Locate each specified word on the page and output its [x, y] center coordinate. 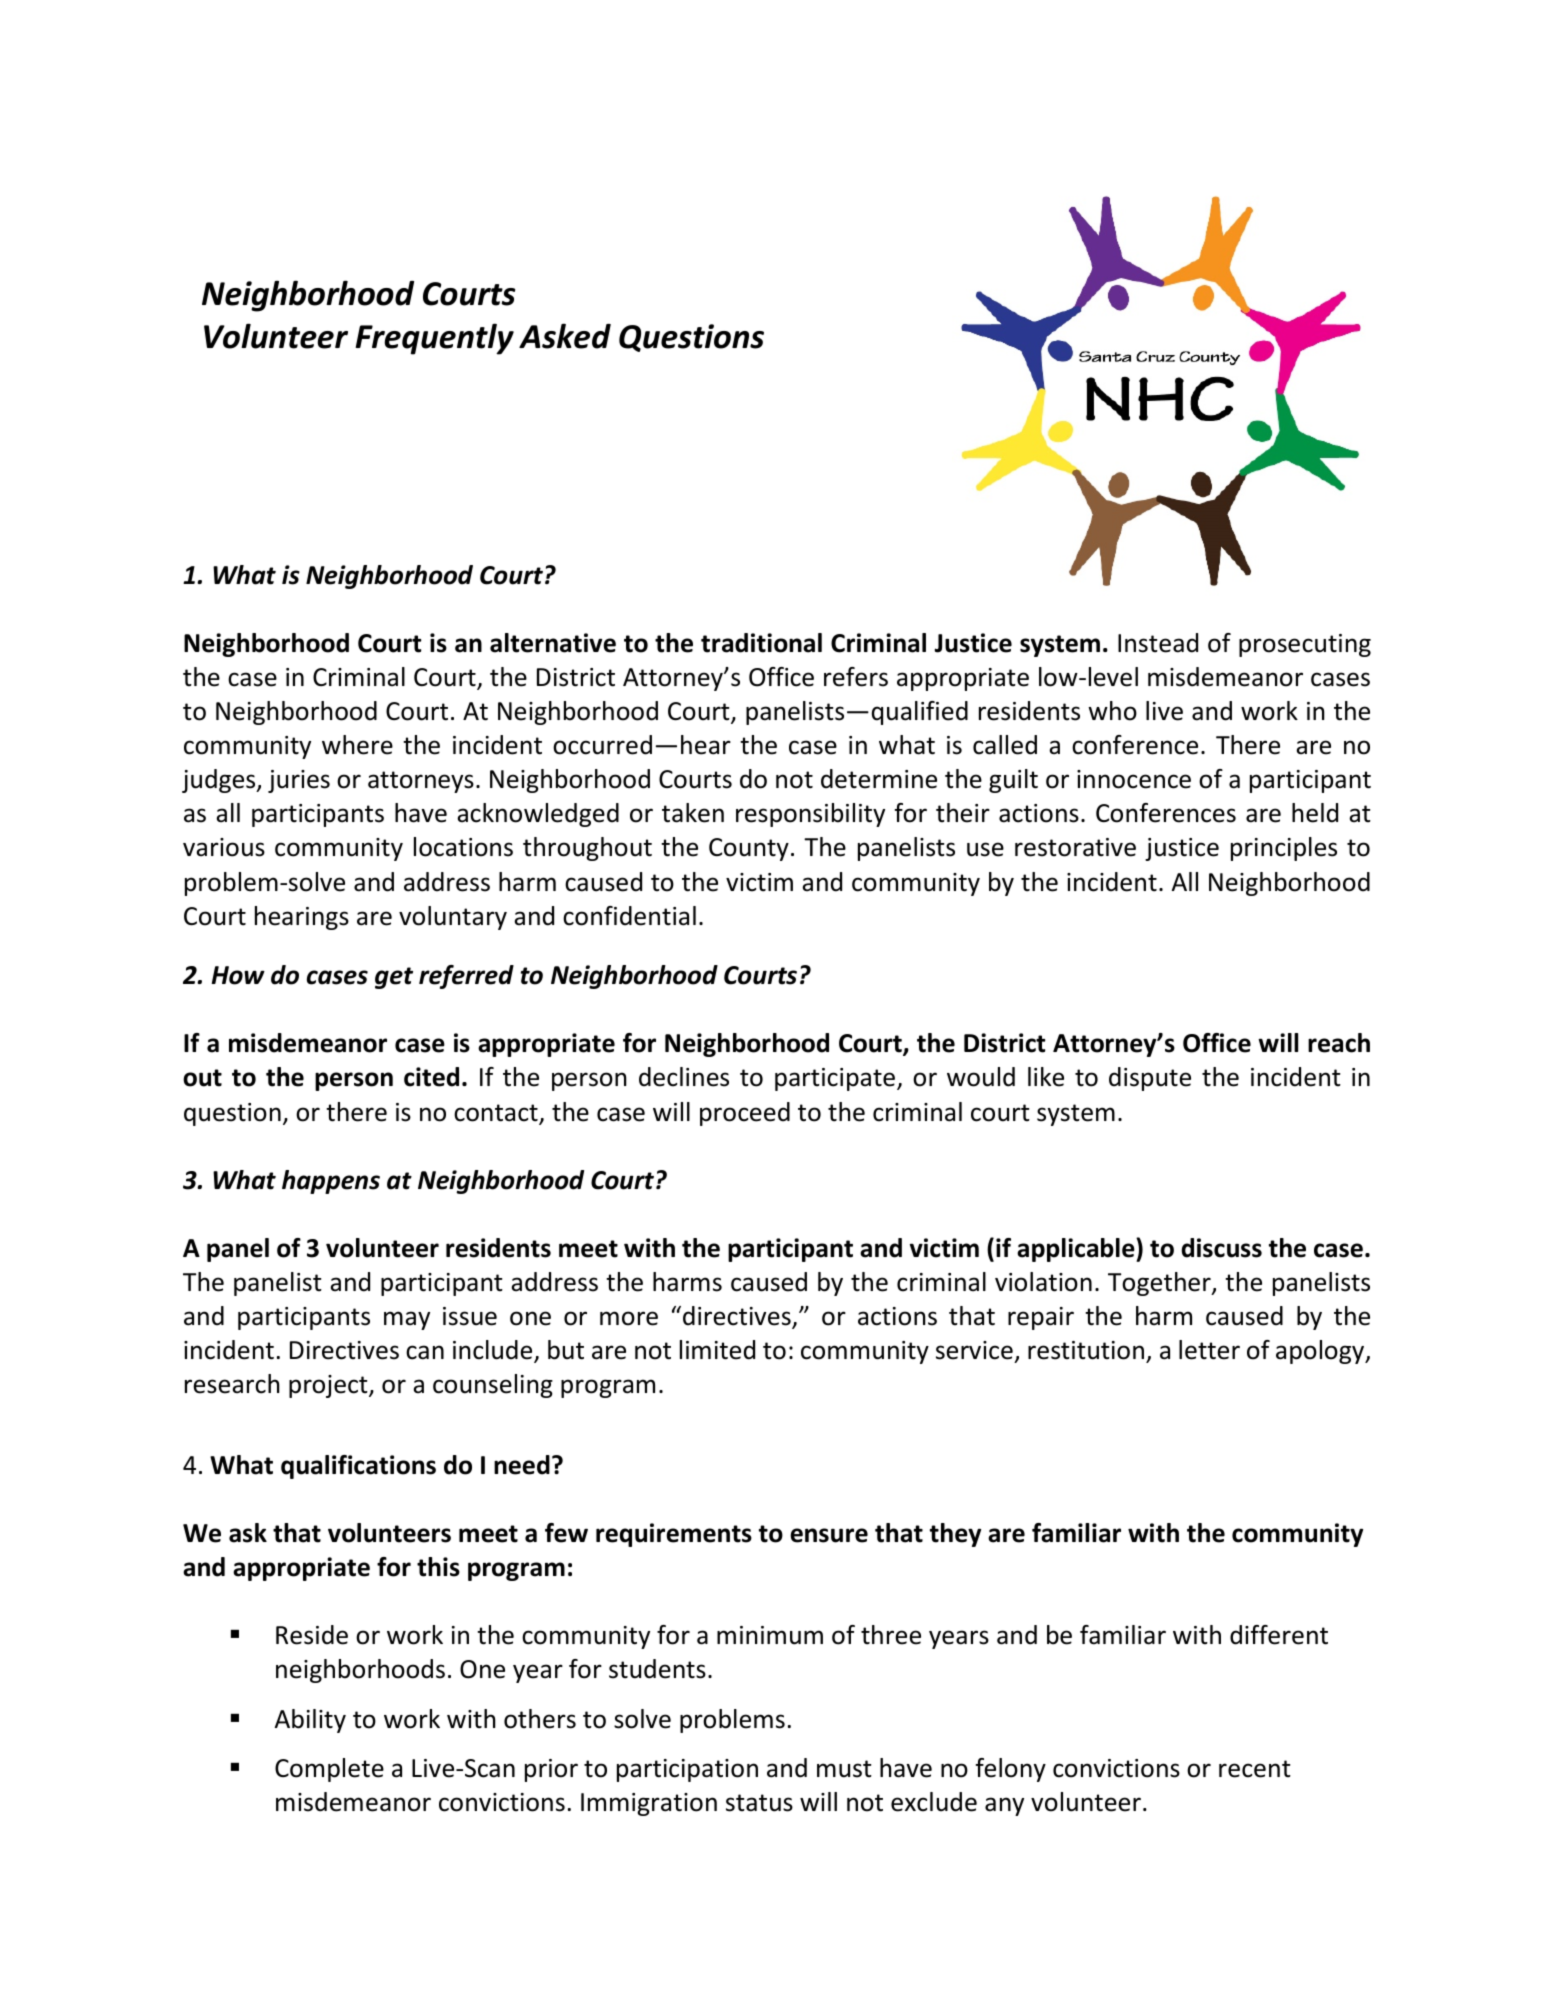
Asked [565, 336]
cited [431, 1077]
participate [836, 1079]
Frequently [434, 339]
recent [1255, 1769]
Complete [329, 1770]
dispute [1150, 1079]
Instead [1158, 643]
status [759, 1803]
